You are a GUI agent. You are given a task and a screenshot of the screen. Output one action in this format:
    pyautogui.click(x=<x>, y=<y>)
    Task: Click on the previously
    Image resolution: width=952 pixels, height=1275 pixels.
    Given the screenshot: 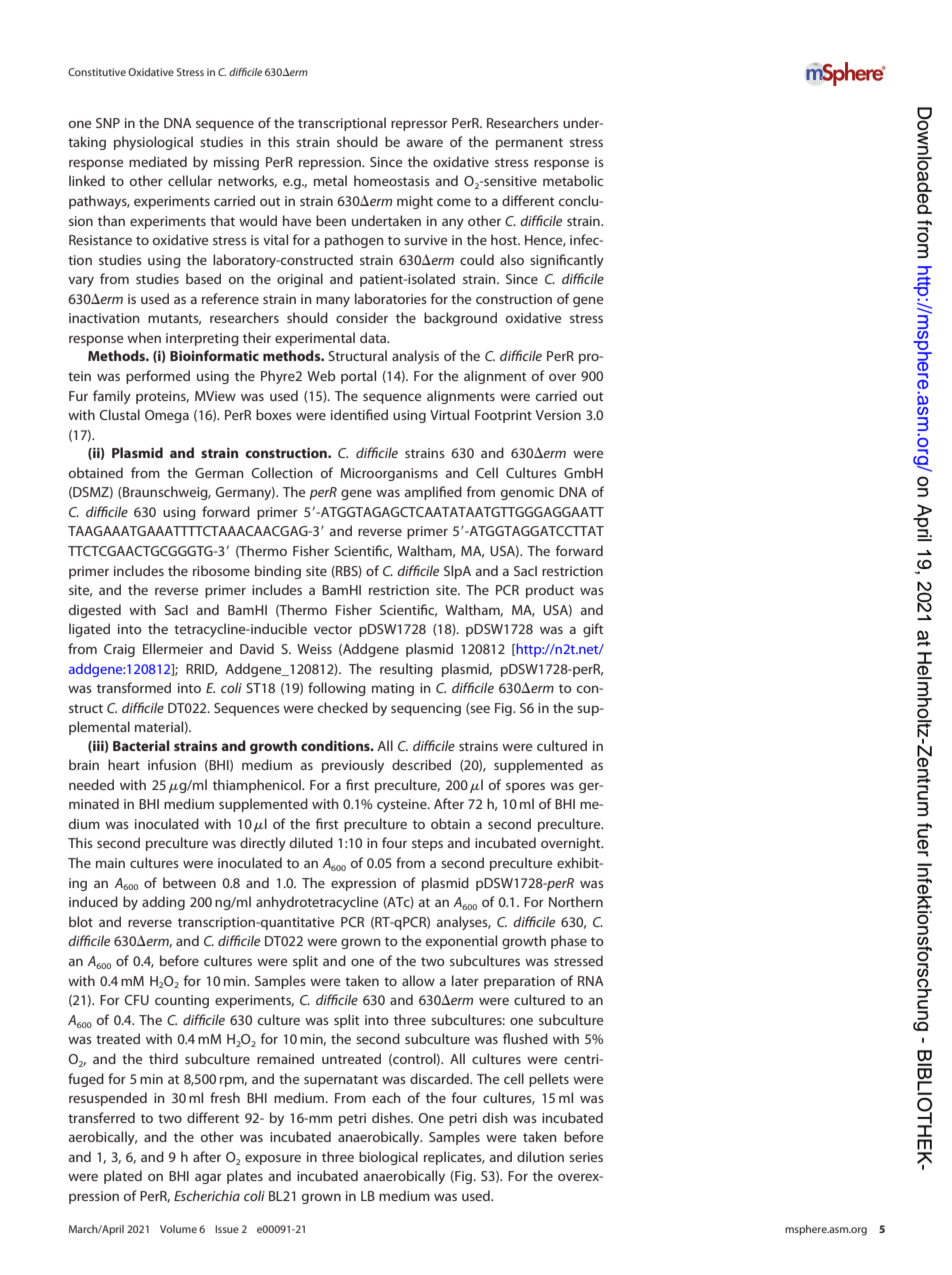 What is the action you would take?
    pyautogui.click(x=353, y=766)
